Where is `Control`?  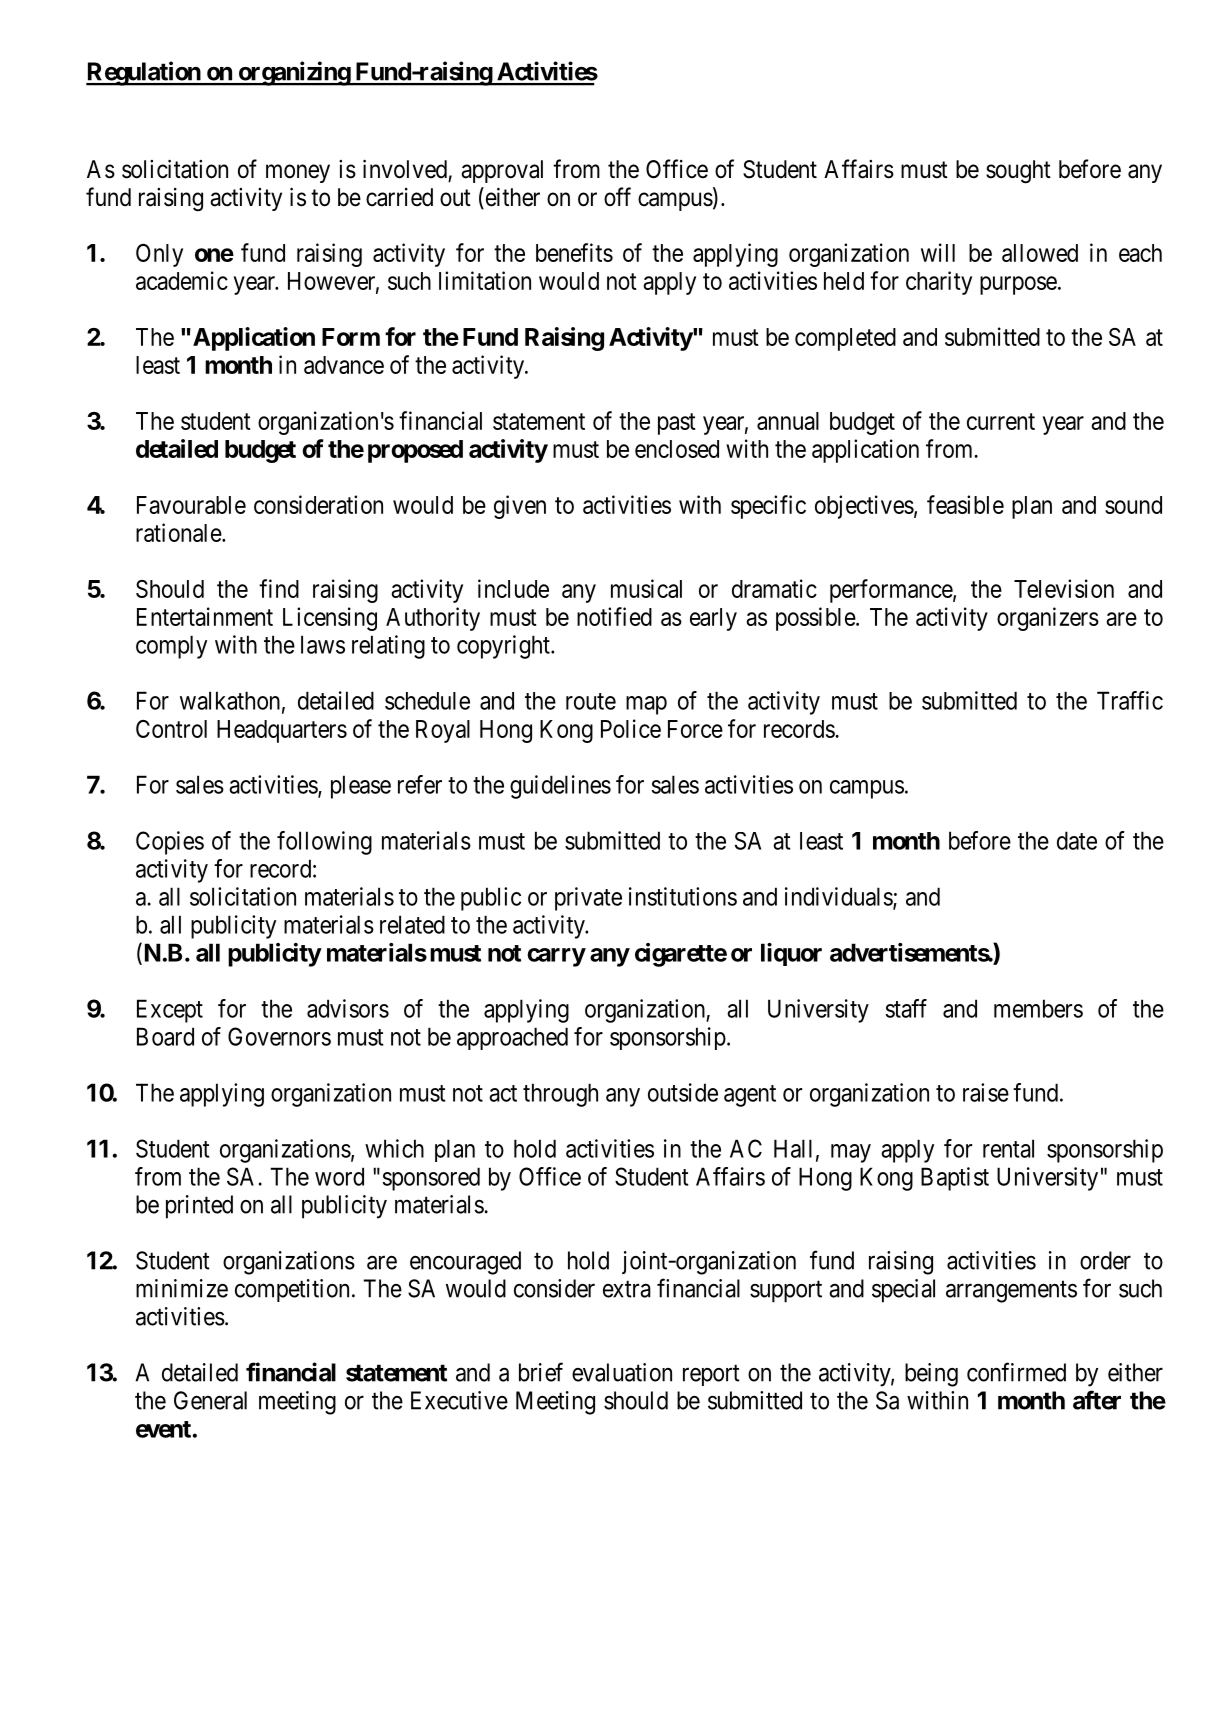 Control is located at coordinates (171, 729).
